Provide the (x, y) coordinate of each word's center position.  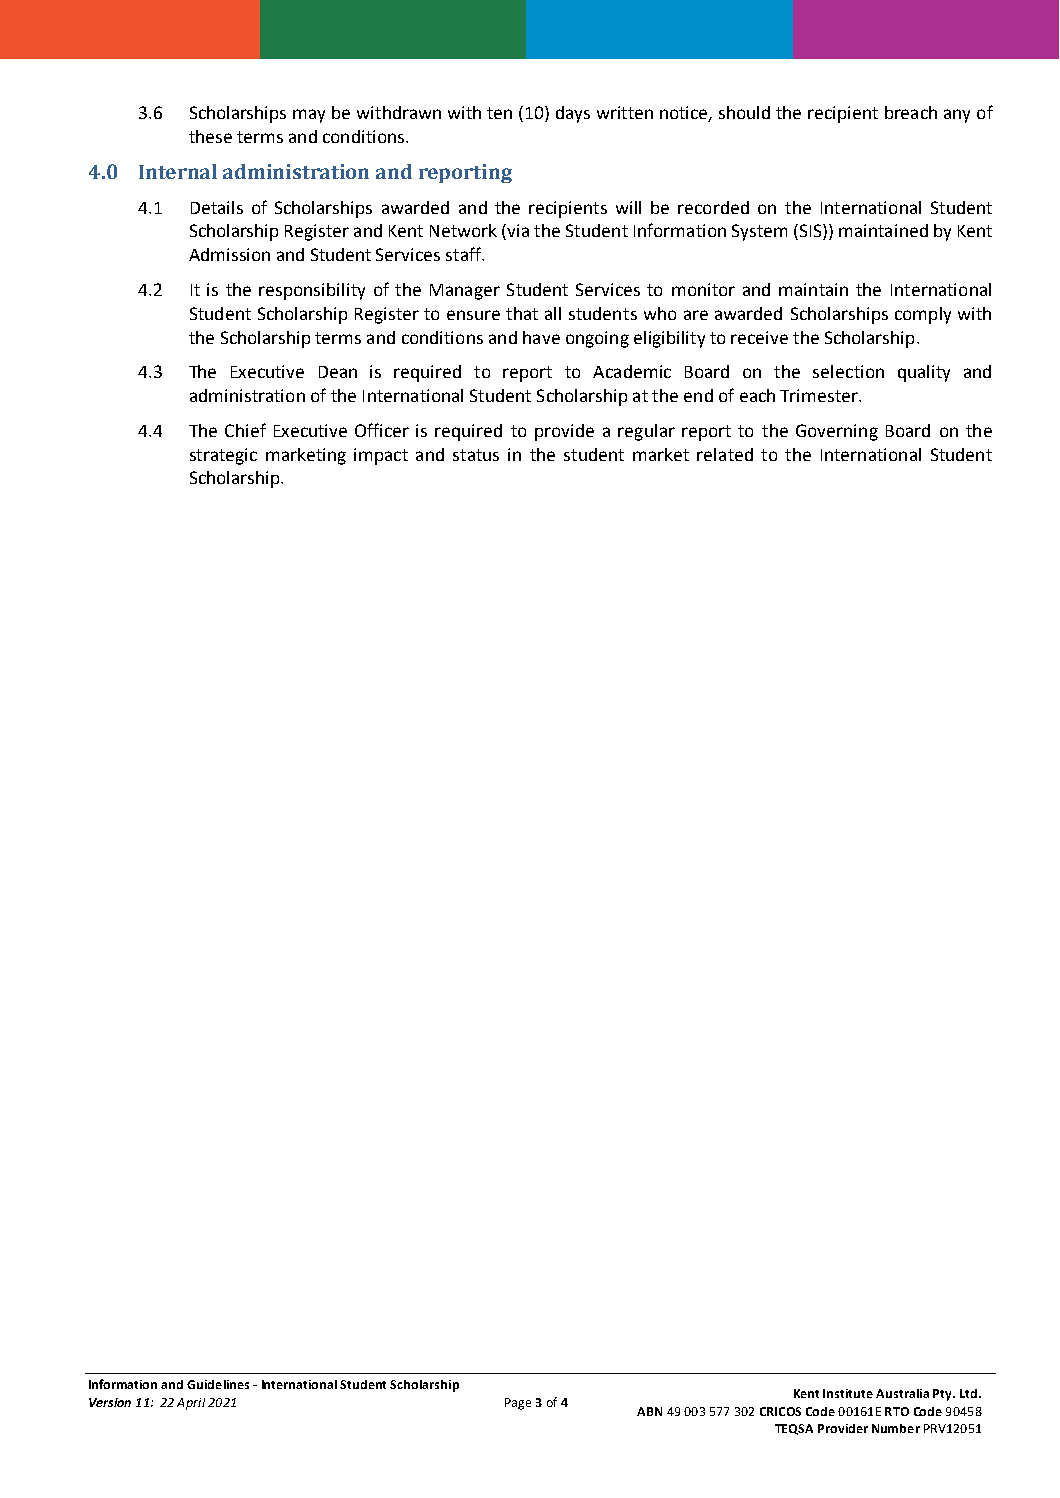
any (957, 116)
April (191, 1404)
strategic (223, 456)
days (573, 114)
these (210, 136)
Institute (848, 1393)
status (476, 455)
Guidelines (218, 1384)
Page (518, 1404)
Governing (837, 432)
